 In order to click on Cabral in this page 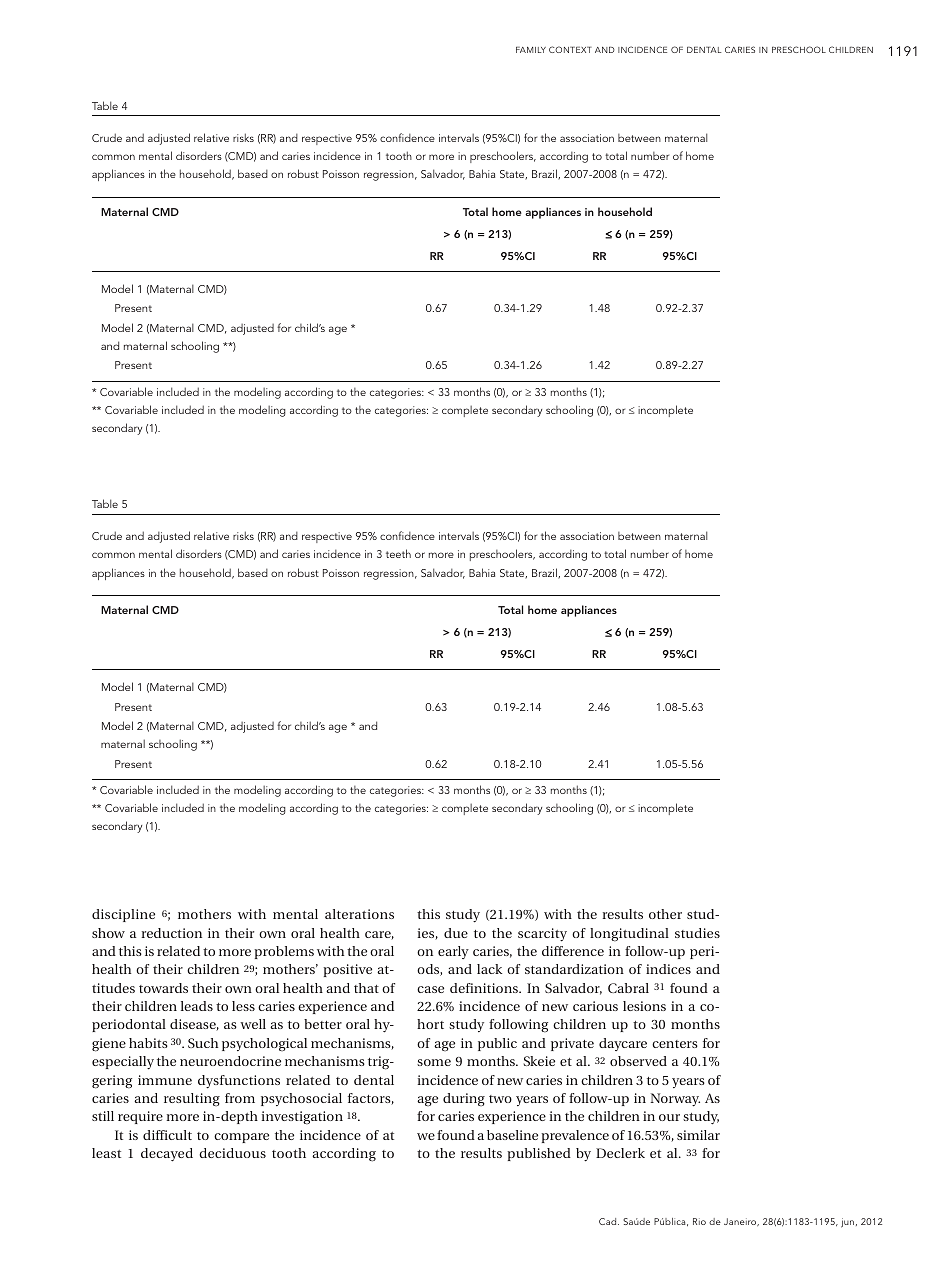, I will do `click(628, 988)`.
